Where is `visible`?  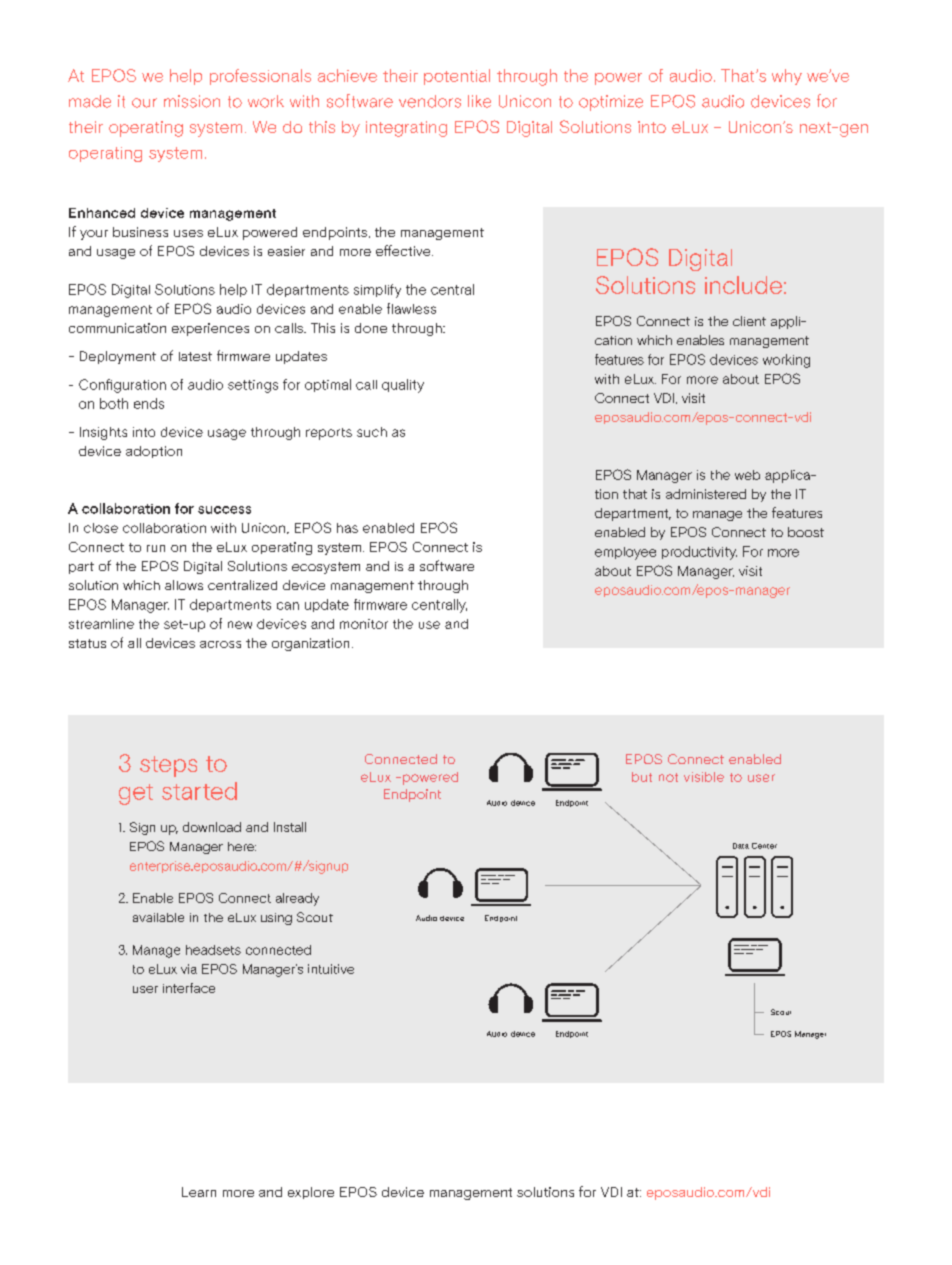 visible is located at coordinates (704, 777).
